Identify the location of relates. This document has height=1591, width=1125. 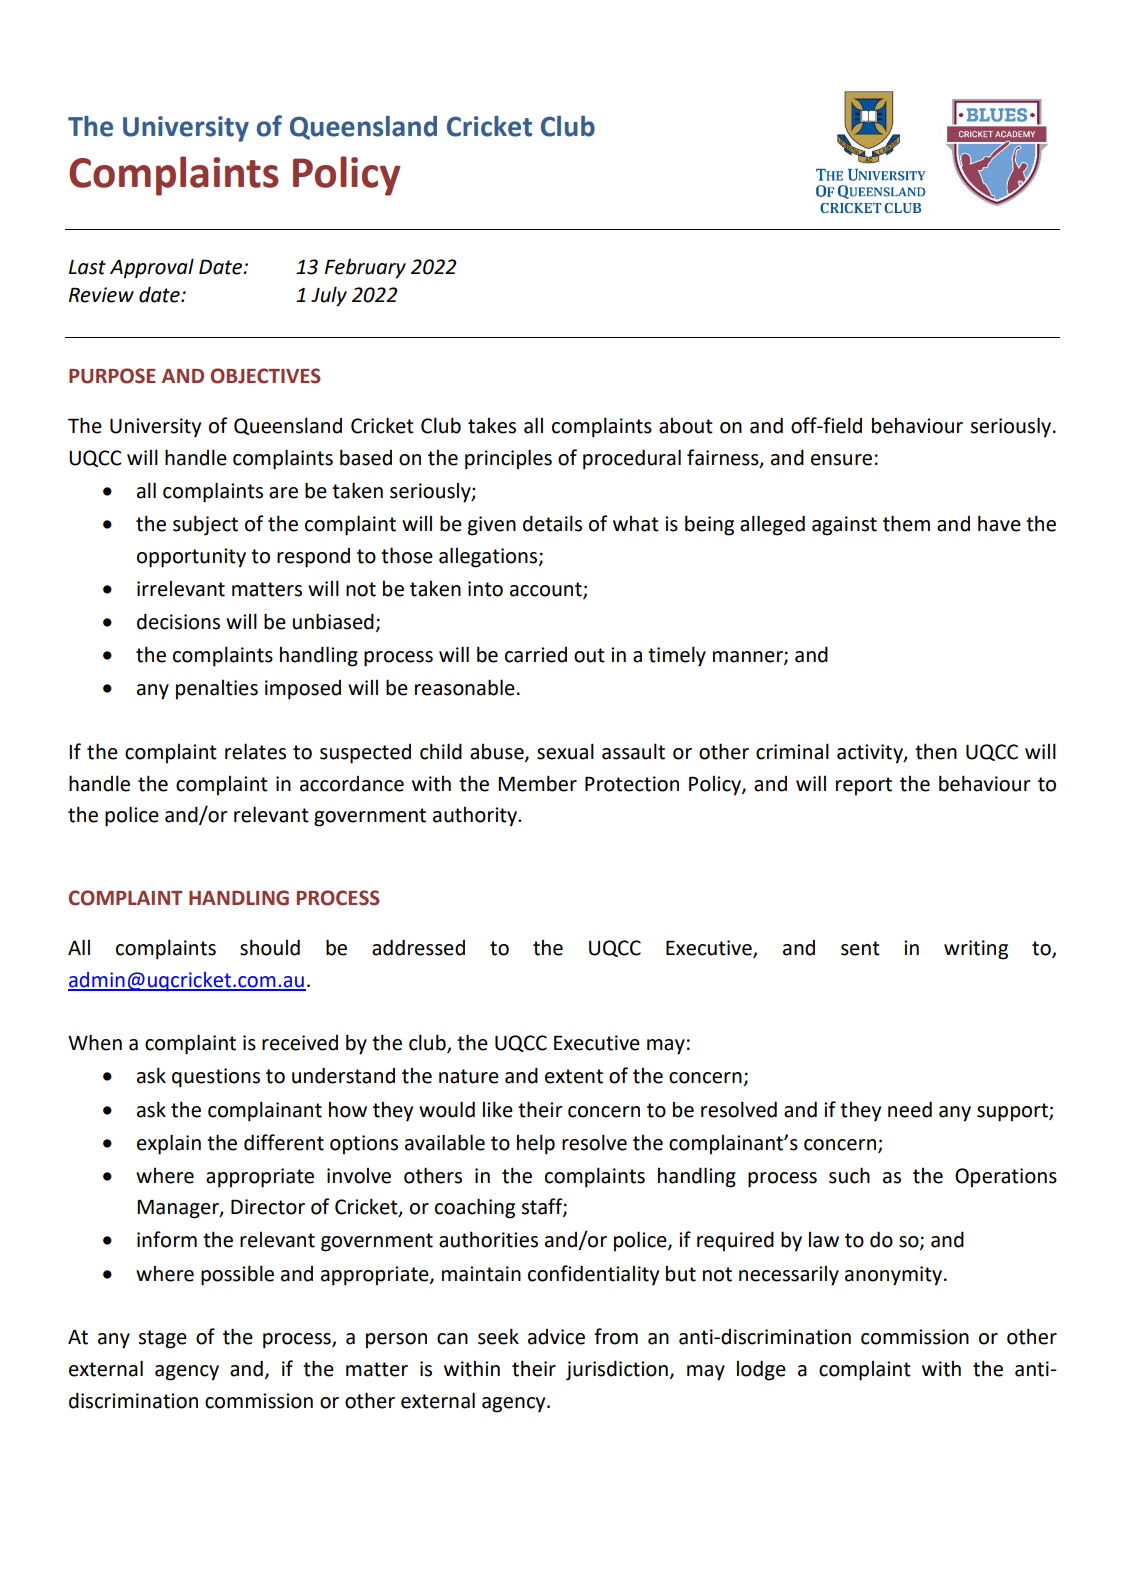
(255, 751).
